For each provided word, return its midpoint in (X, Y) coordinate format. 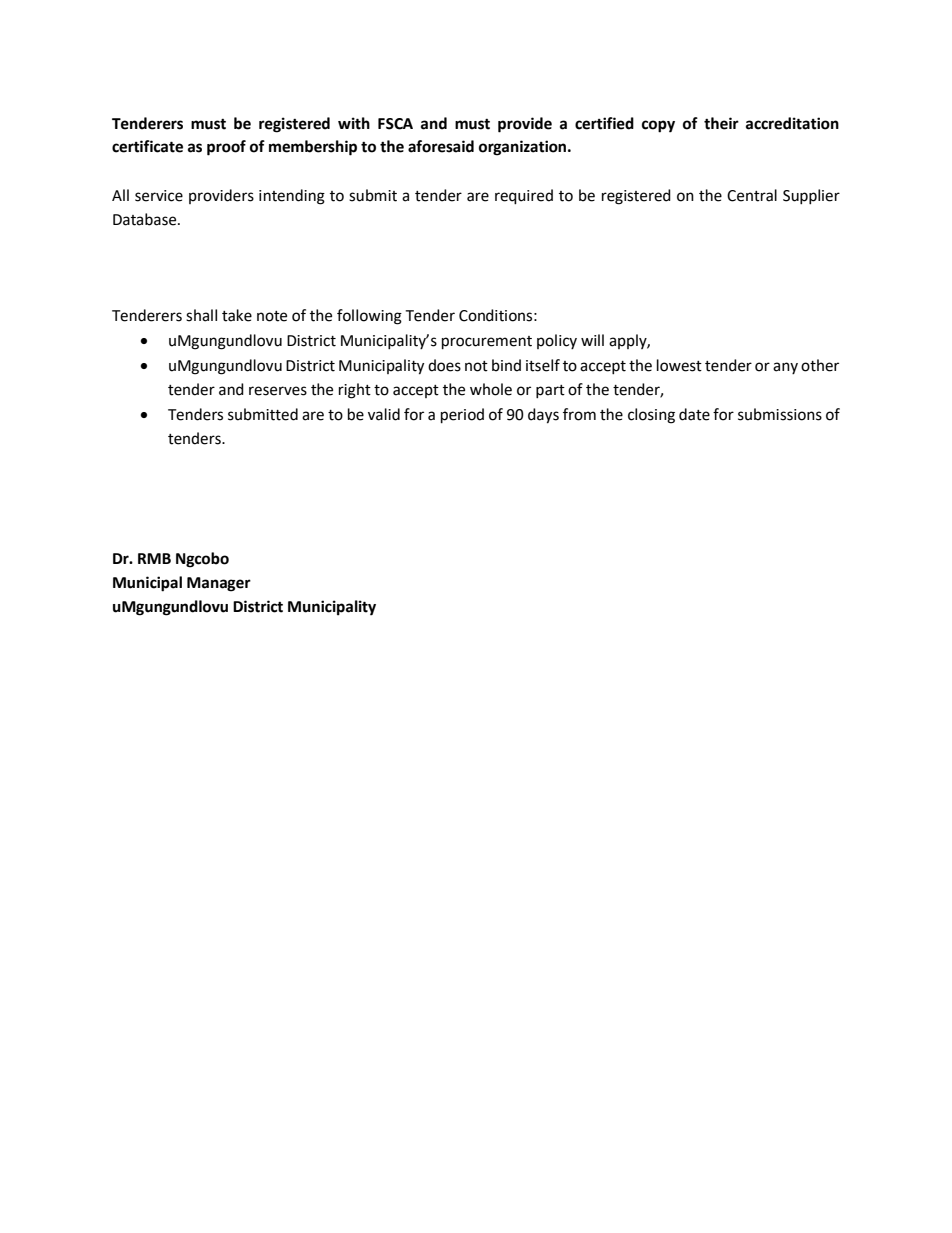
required (524, 197)
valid (384, 414)
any (785, 368)
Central (752, 195)
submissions (780, 414)
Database (146, 219)
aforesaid (441, 146)
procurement (487, 343)
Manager (219, 584)
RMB (154, 558)
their (721, 123)
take (237, 315)
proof (226, 148)
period (462, 416)
